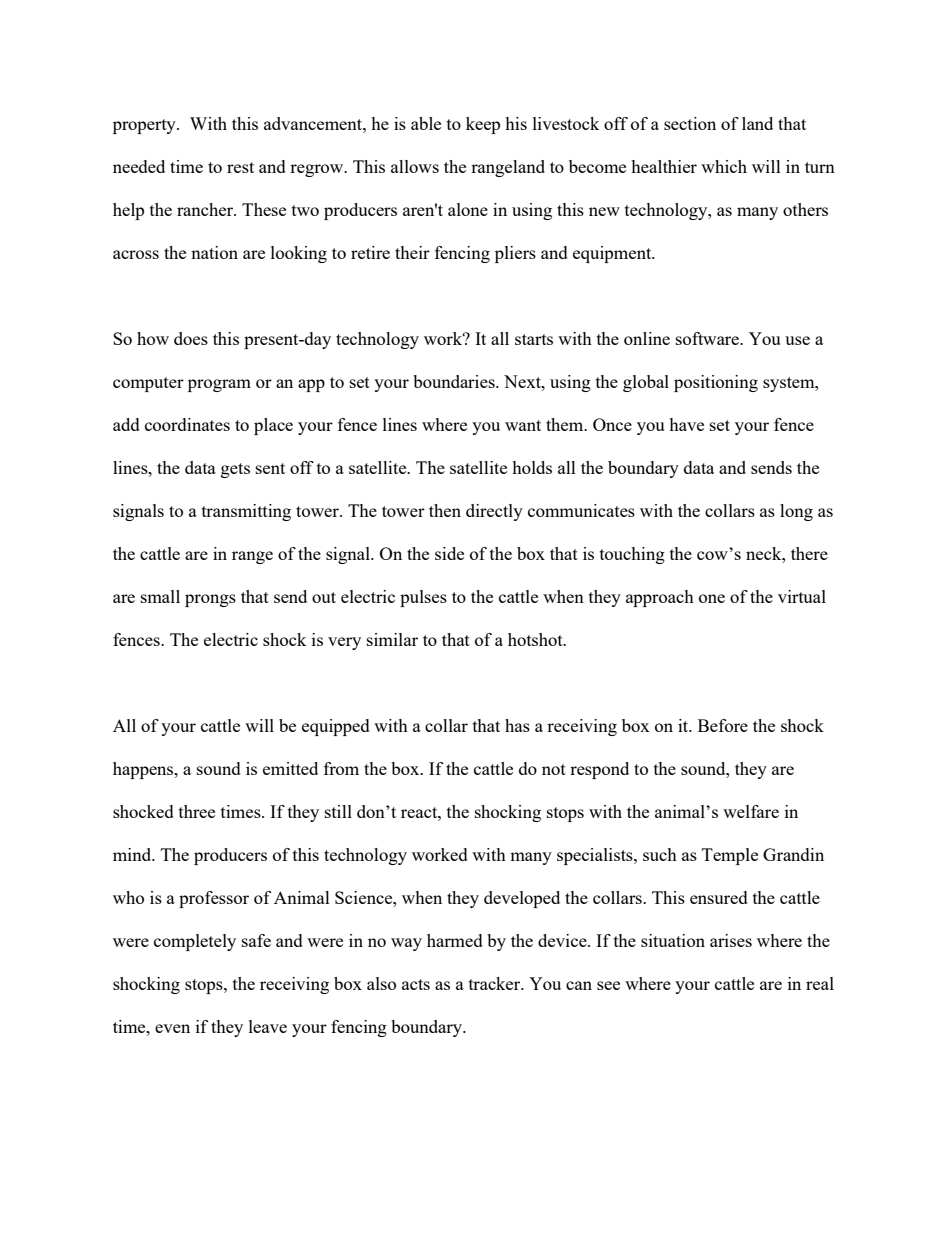  What do you see at coordinates (751, 811) in the image?
I see `welfare` at bounding box center [751, 811].
